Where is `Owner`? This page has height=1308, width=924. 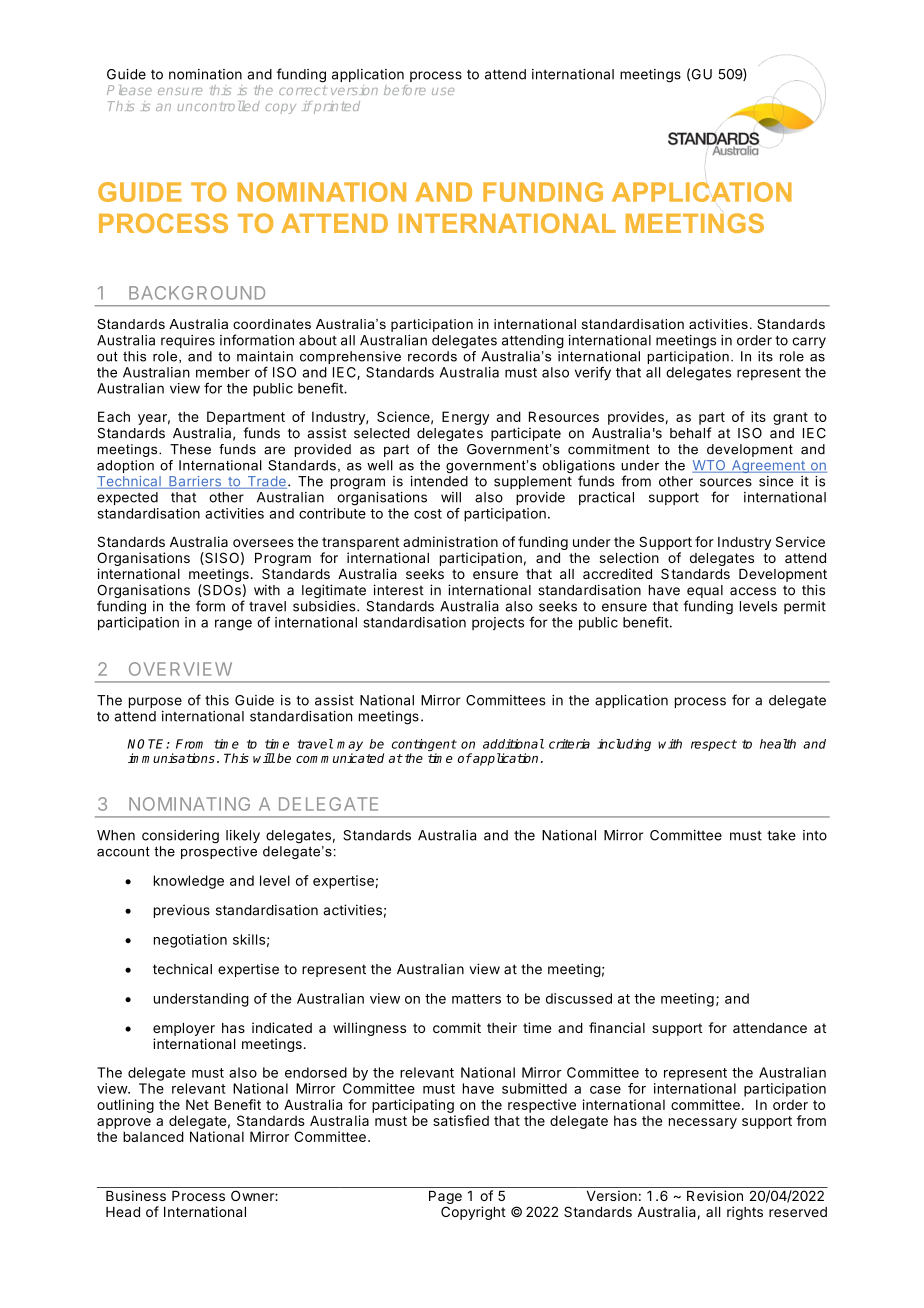
Owner is located at coordinates (253, 1195).
